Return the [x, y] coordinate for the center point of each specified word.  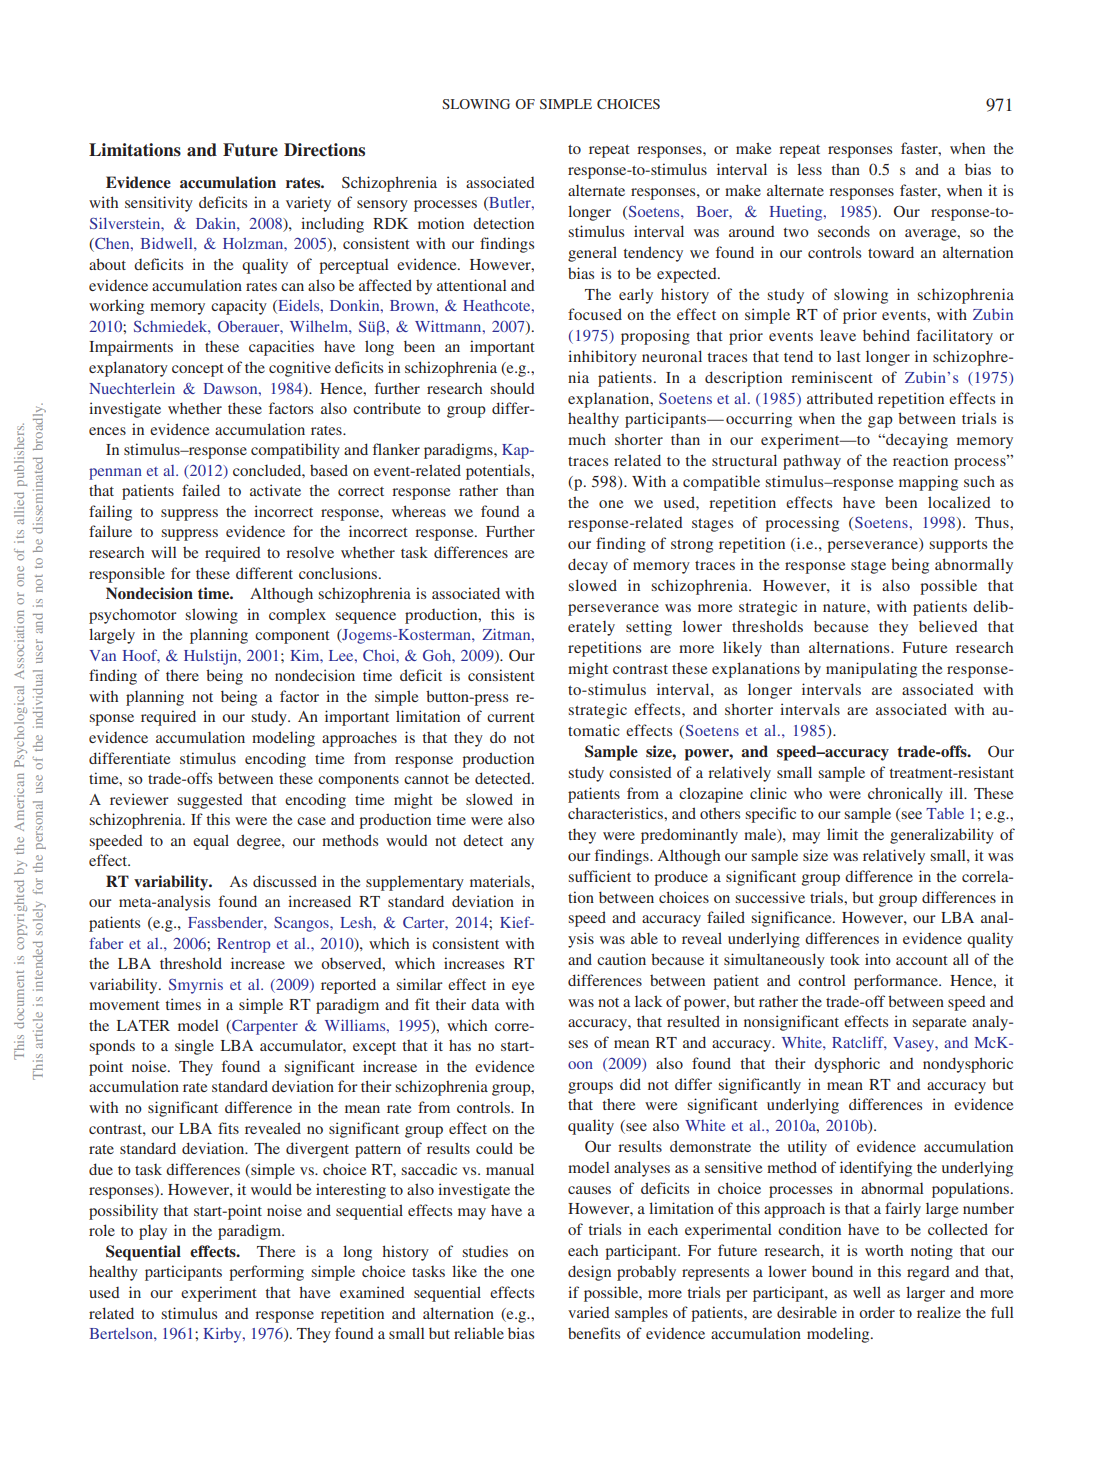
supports [958, 546]
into [878, 959]
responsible [127, 575]
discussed [285, 881]
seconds [844, 231]
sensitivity [159, 204]
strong [692, 546]
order [877, 1312]
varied [589, 1312]
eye [523, 988]
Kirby [223, 1335]
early [636, 296]
